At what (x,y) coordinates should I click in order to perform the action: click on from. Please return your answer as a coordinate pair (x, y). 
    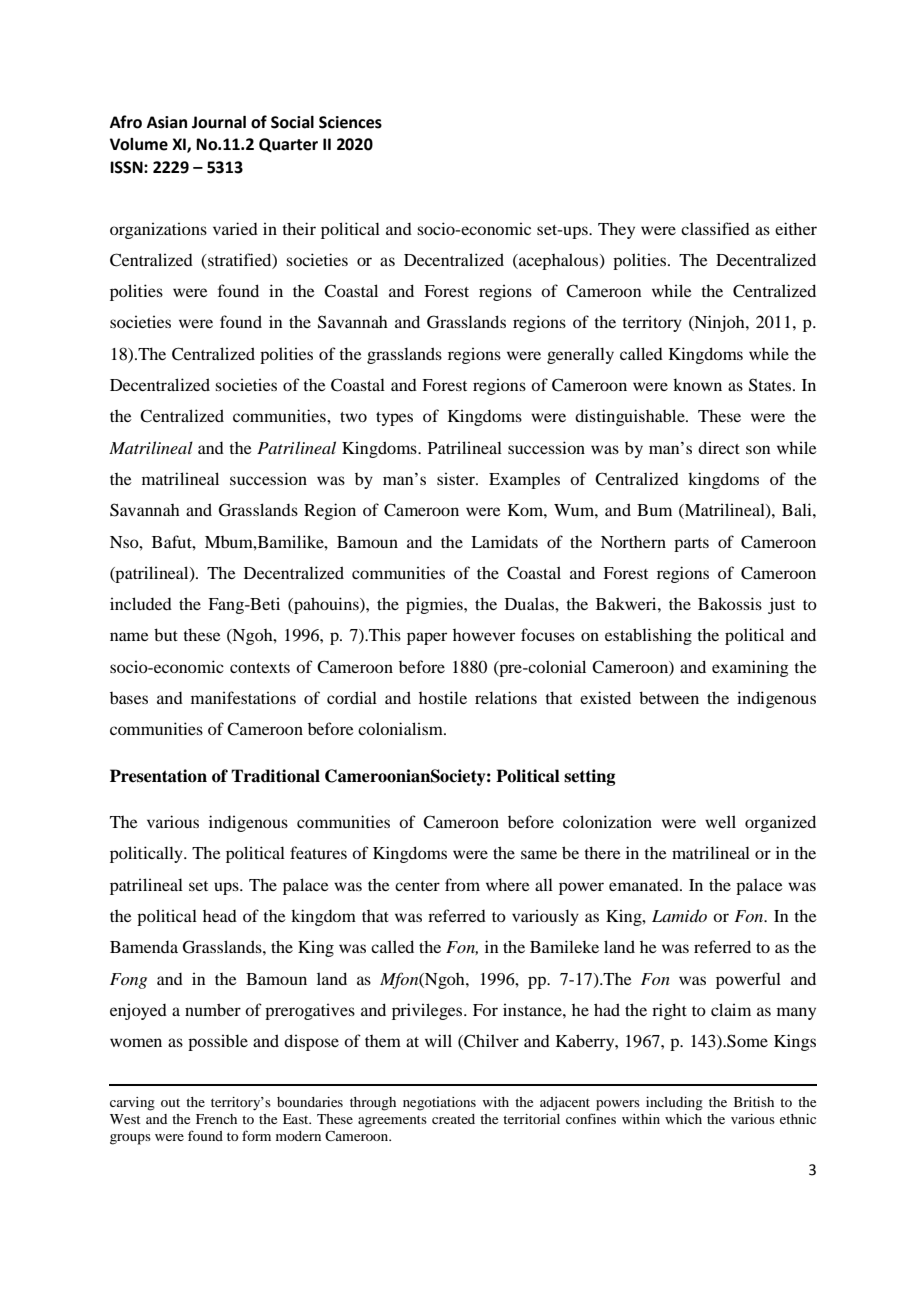
    Looking at the image, I should click on (462, 884).
